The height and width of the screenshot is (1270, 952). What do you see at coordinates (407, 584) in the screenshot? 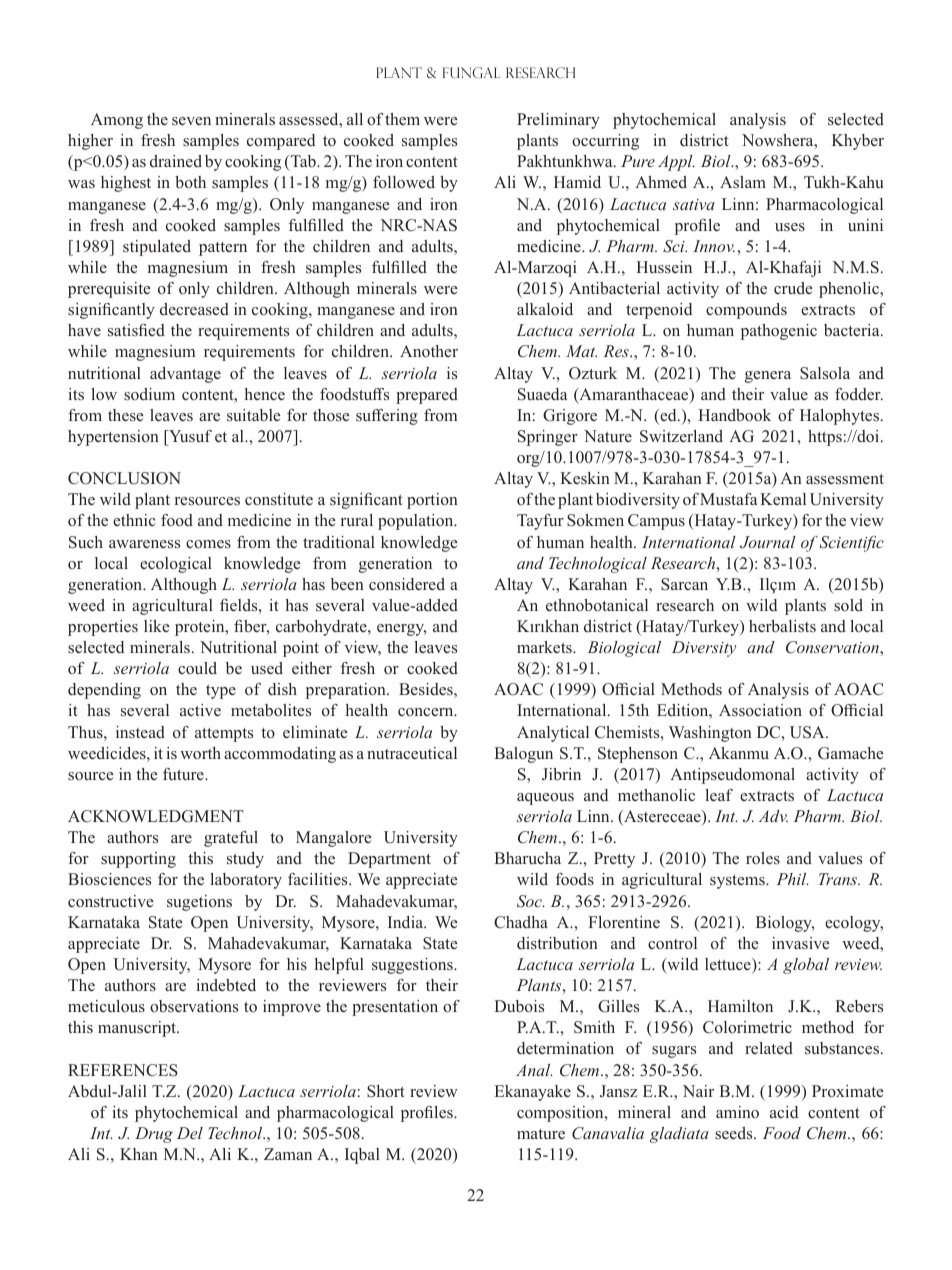
I see `considered` at bounding box center [407, 584].
